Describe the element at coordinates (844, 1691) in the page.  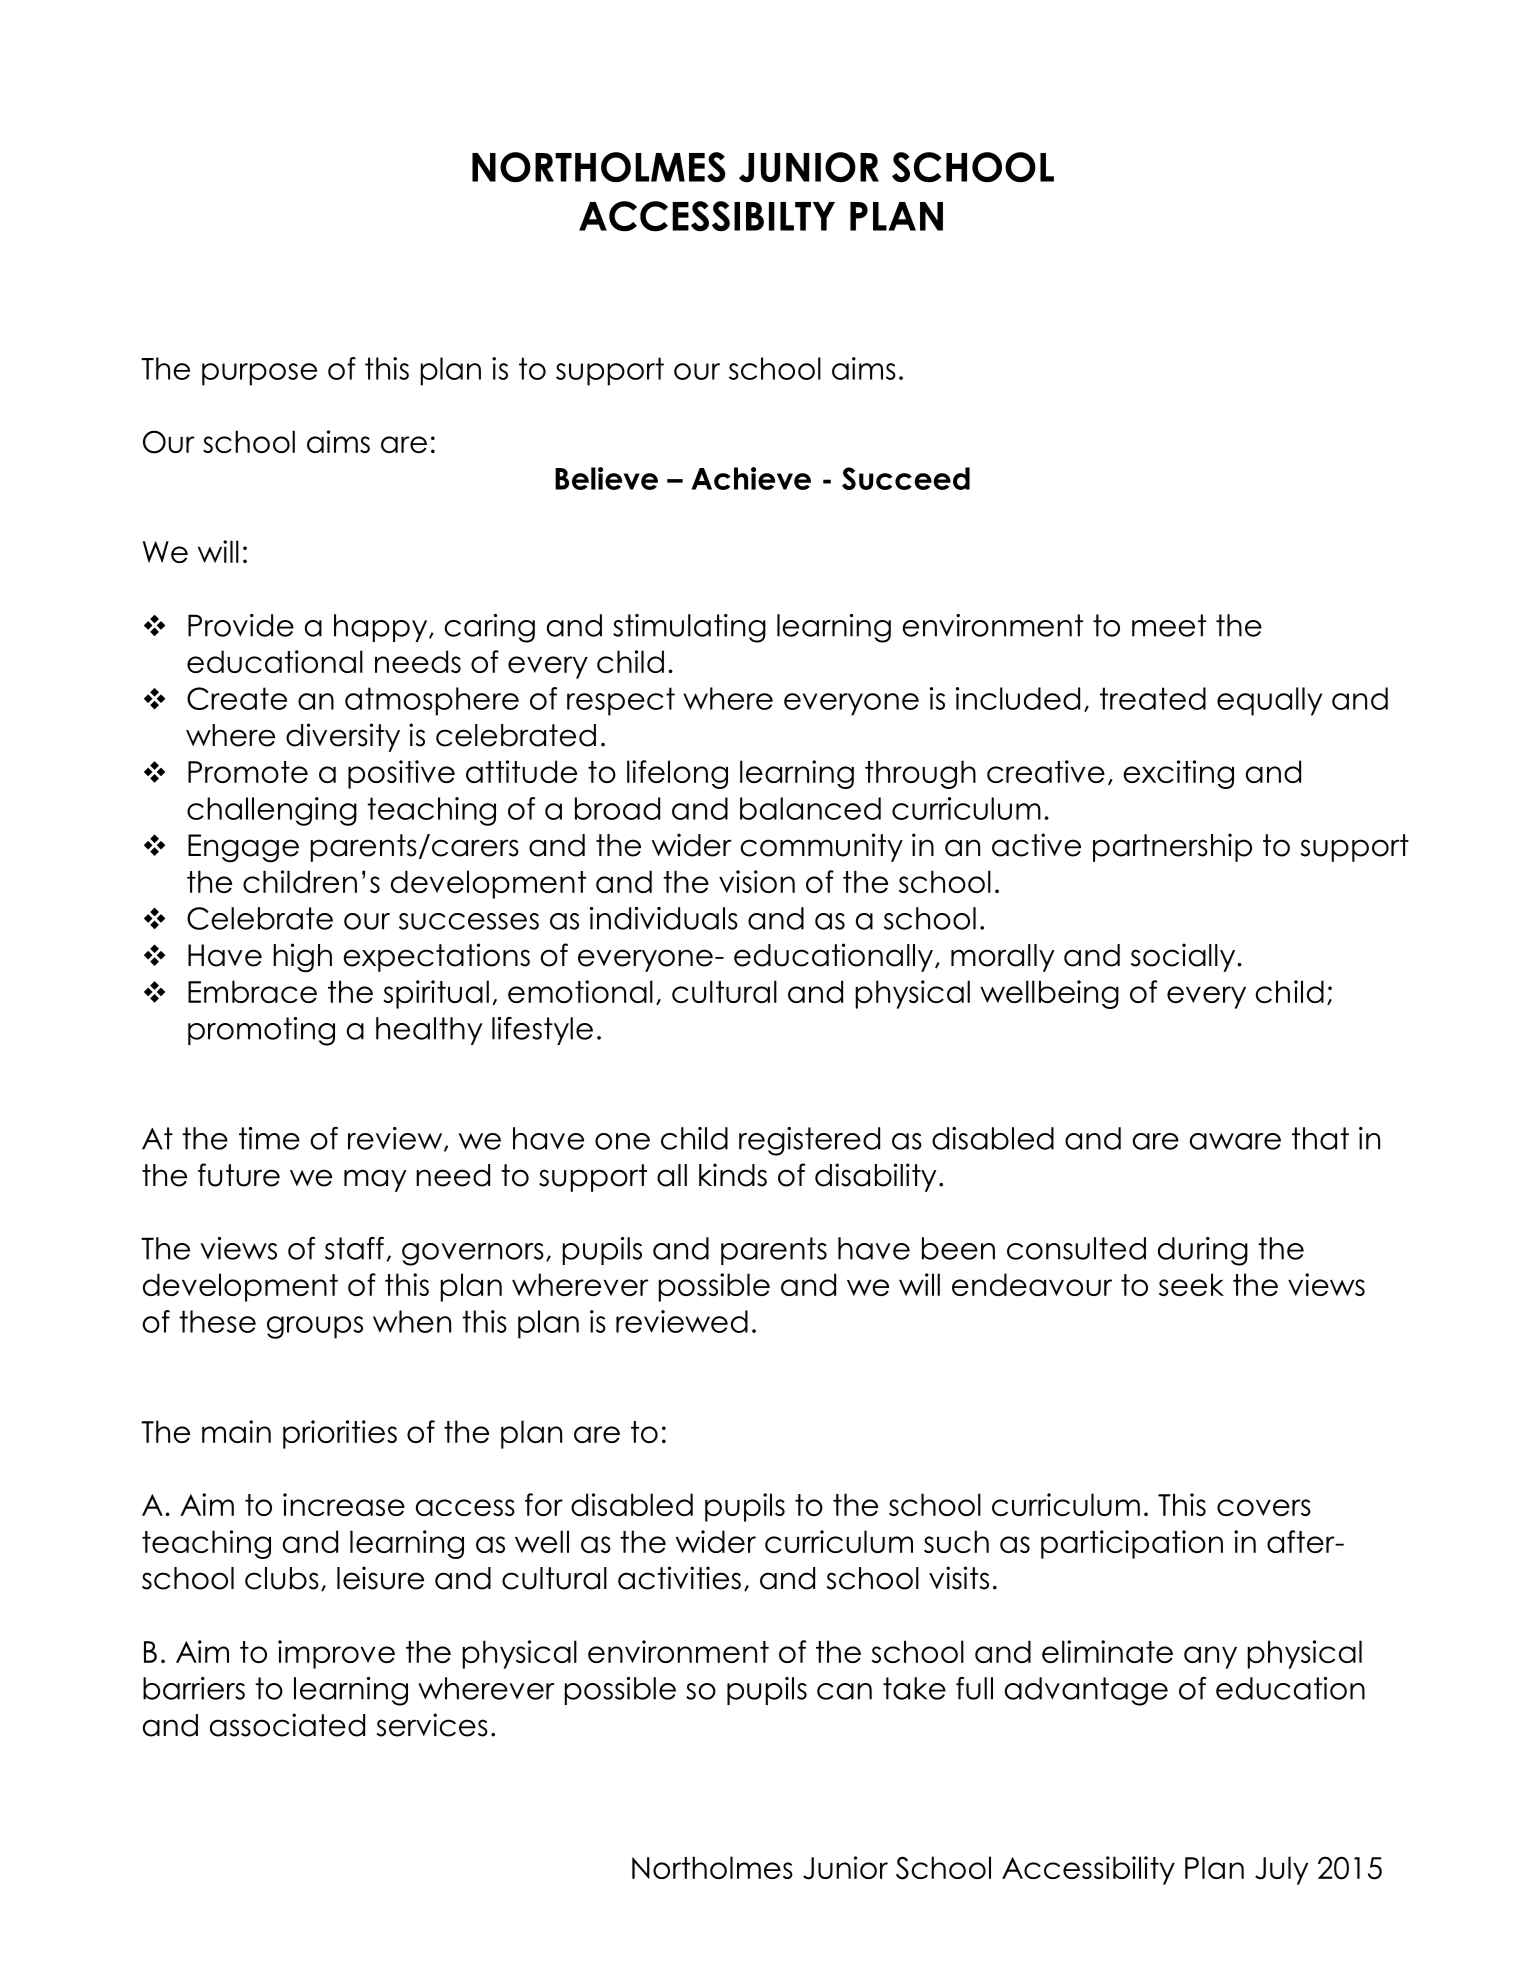
I see `can` at that location.
